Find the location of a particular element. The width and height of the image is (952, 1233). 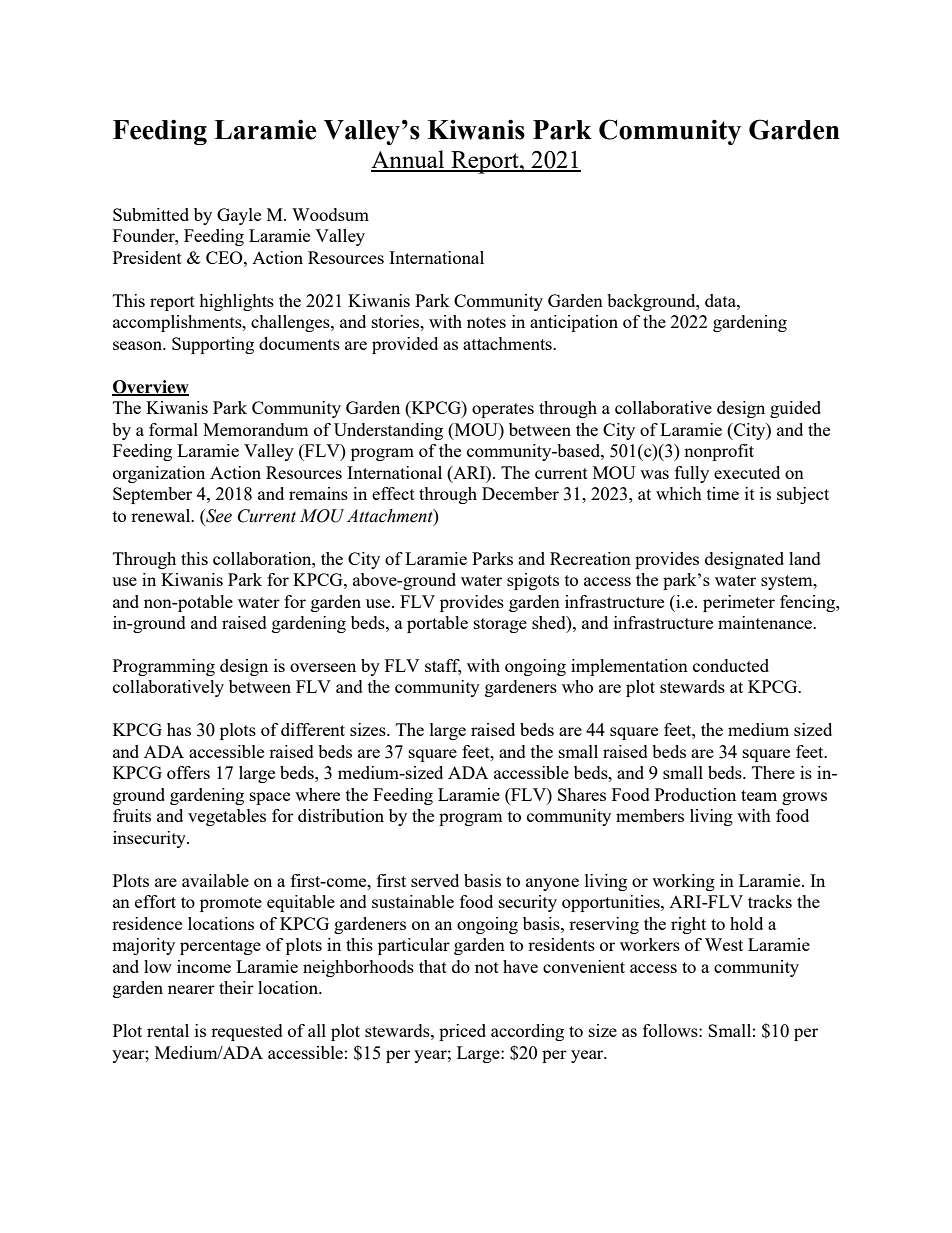

staff is located at coordinates (443, 667).
